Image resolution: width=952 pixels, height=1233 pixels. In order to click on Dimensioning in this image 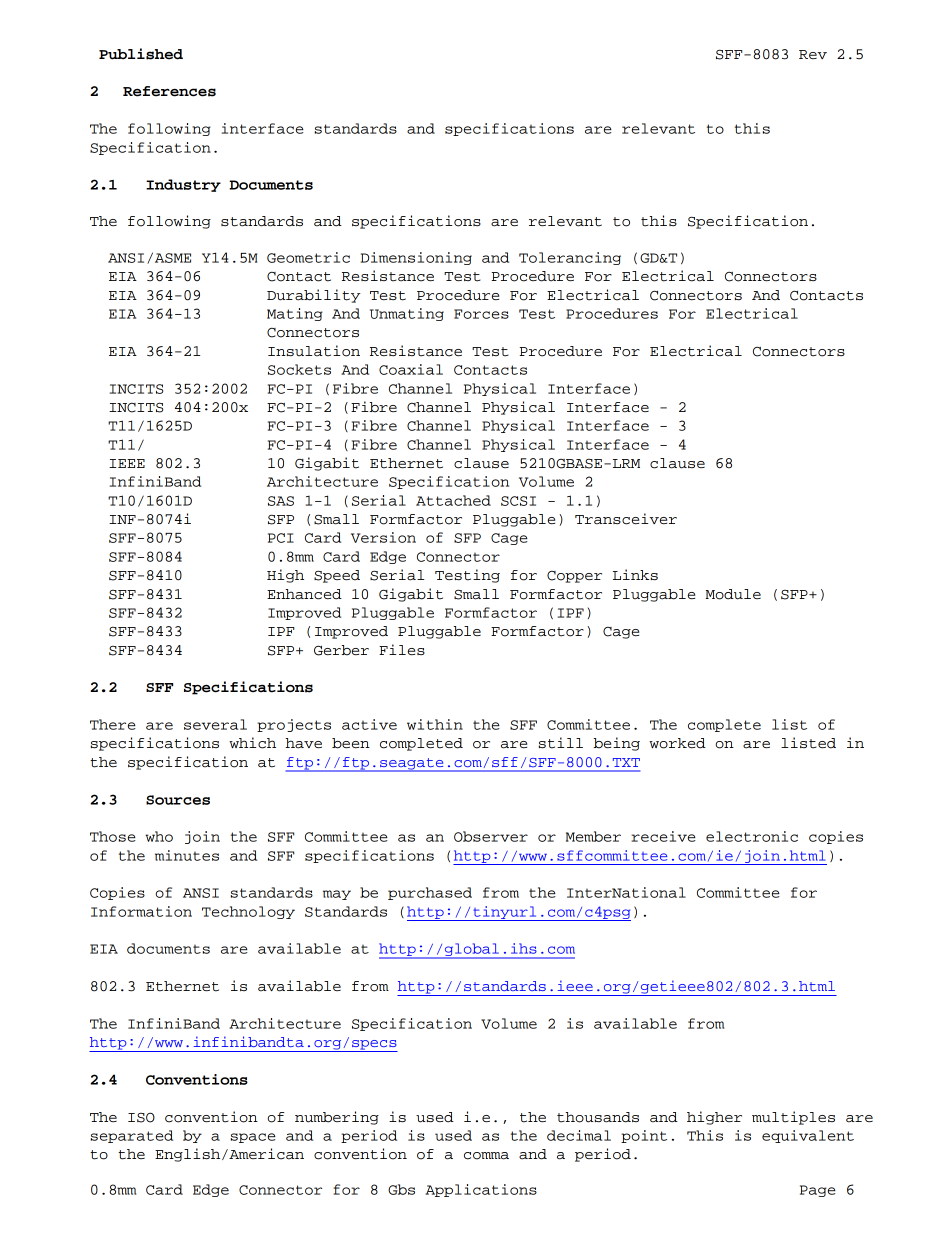, I will do `click(416, 258)`.
